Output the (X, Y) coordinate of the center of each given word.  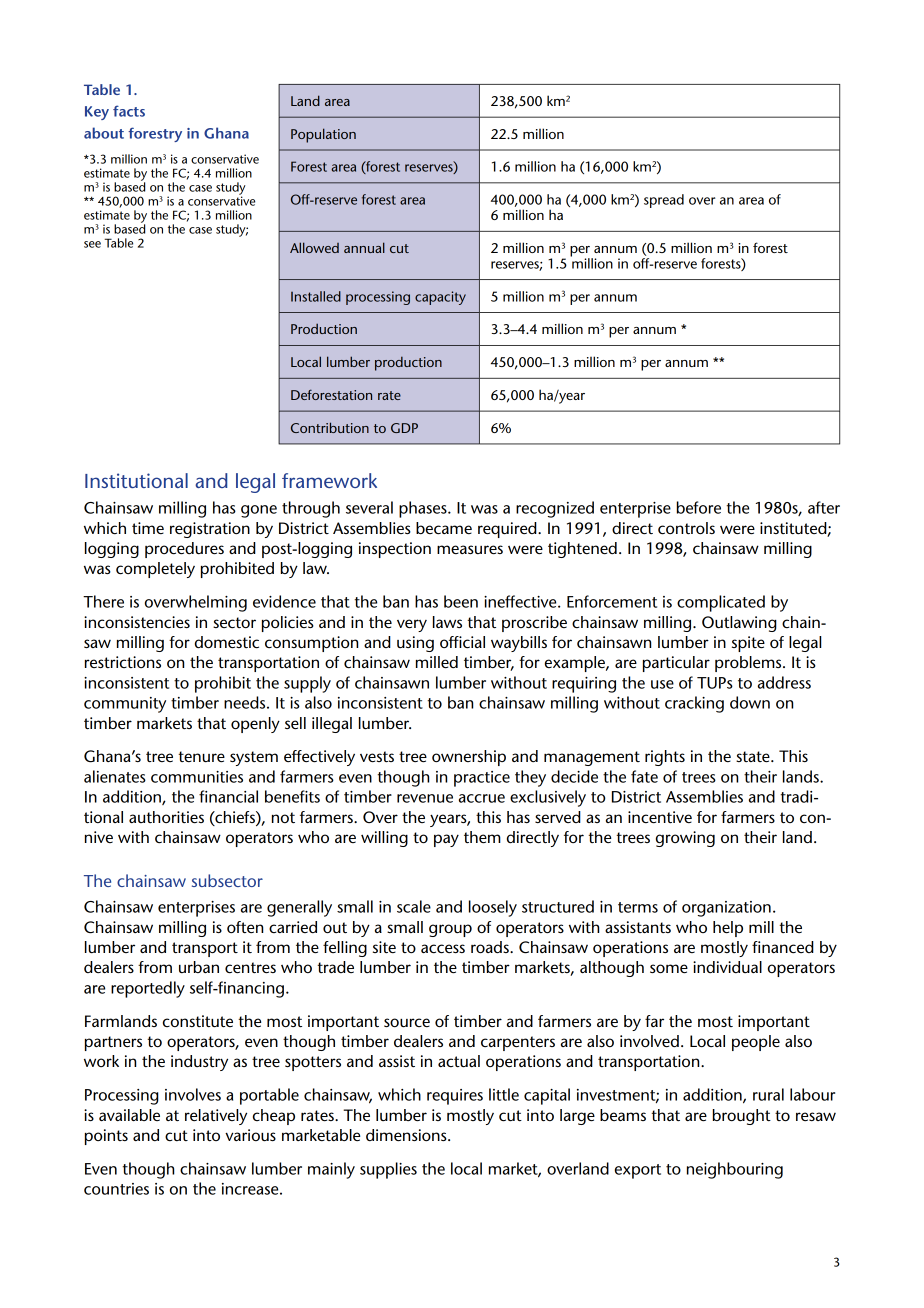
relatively (216, 1117)
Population (323, 135)
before (699, 507)
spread (664, 201)
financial (228, 796)
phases (424, 509)
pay (446, 840)
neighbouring (735, 1170)
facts (129, 111)
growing (685, 839)
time (148, 528)
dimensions (407, 1135)
